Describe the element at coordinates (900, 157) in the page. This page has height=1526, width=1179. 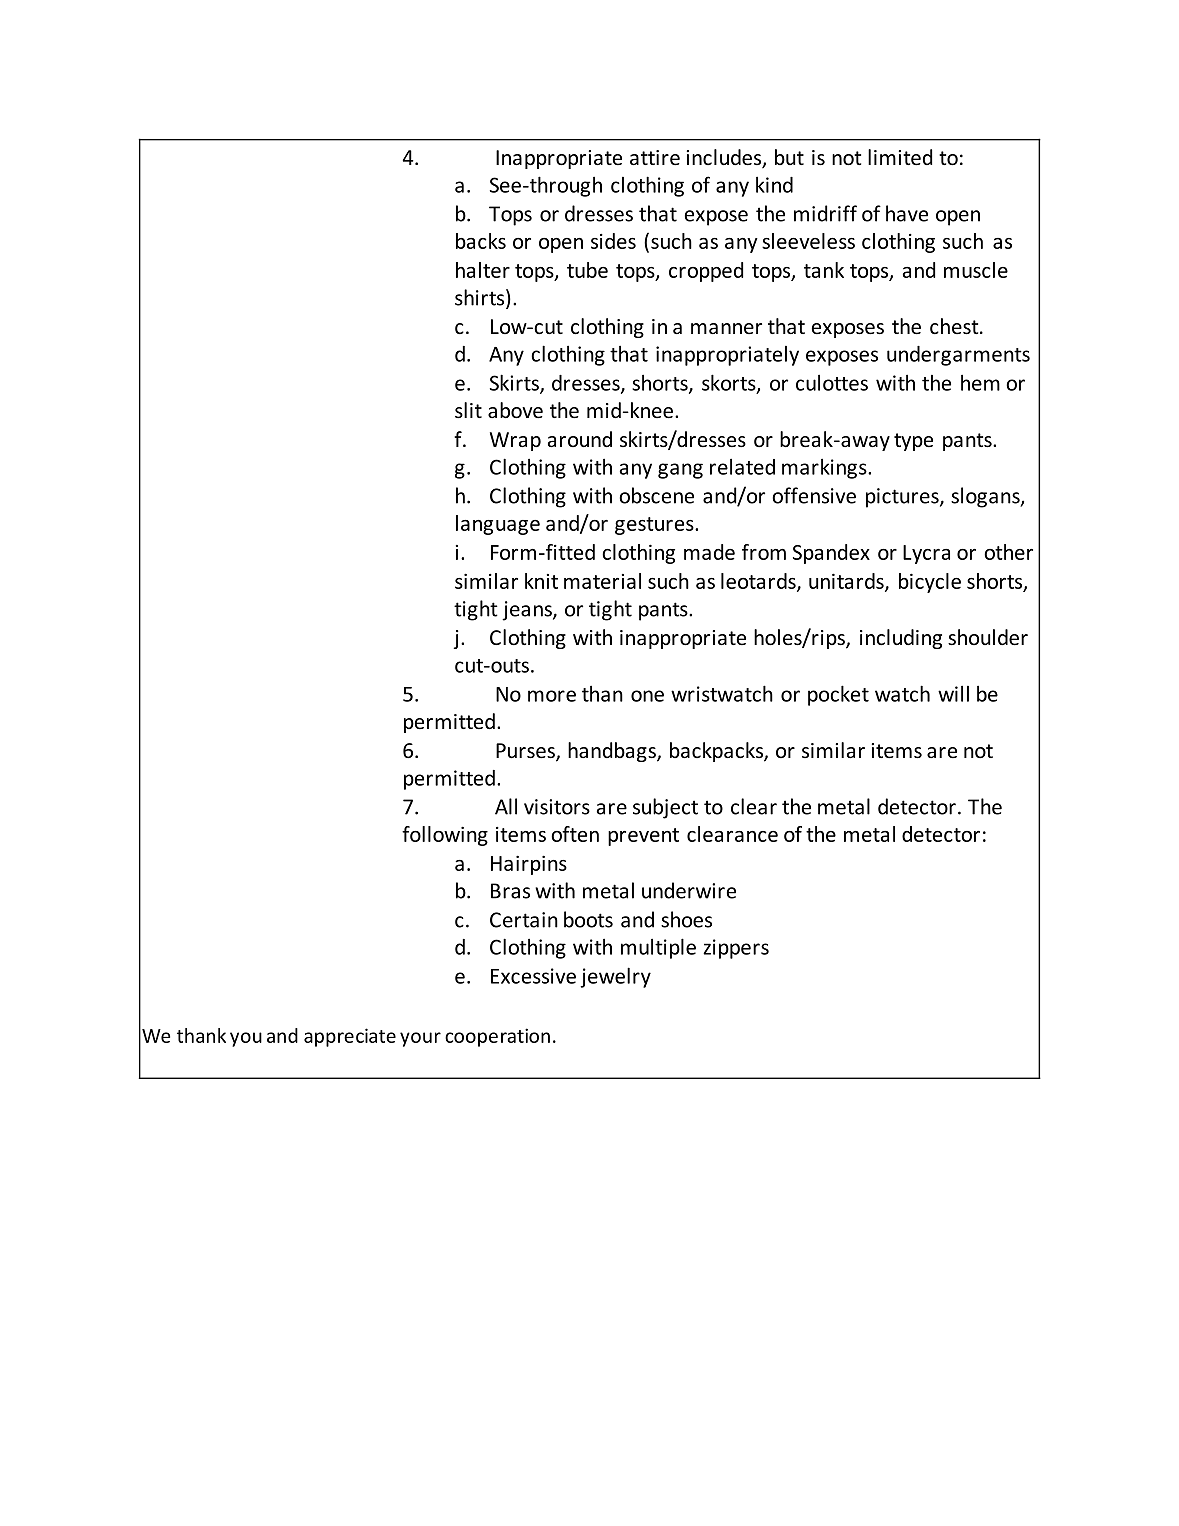
I see `limited` at that location.
